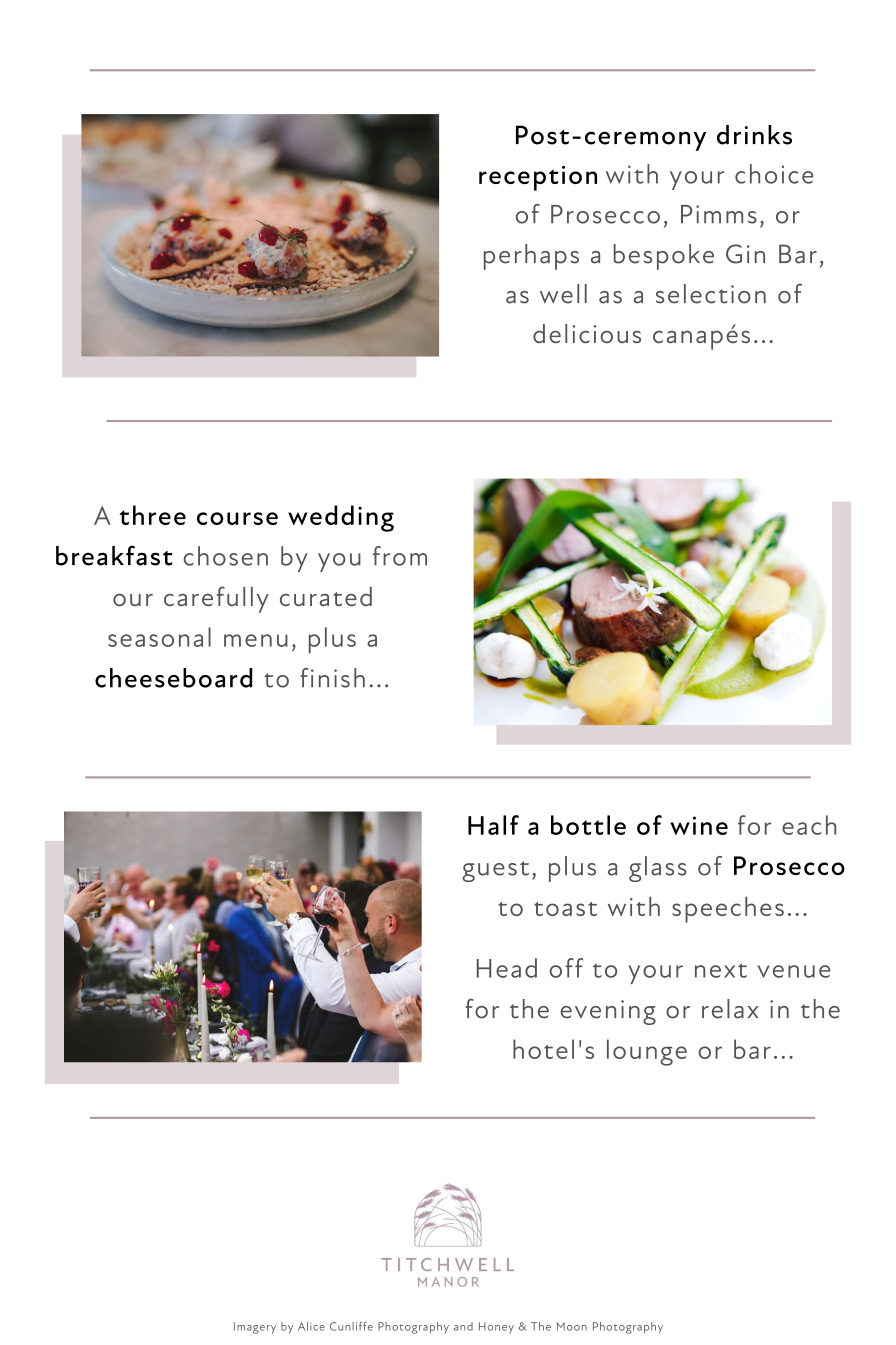  What do you see at coordinates (563, 294) in the screenshot?
I see `well` at bounding box center [563, 294].
